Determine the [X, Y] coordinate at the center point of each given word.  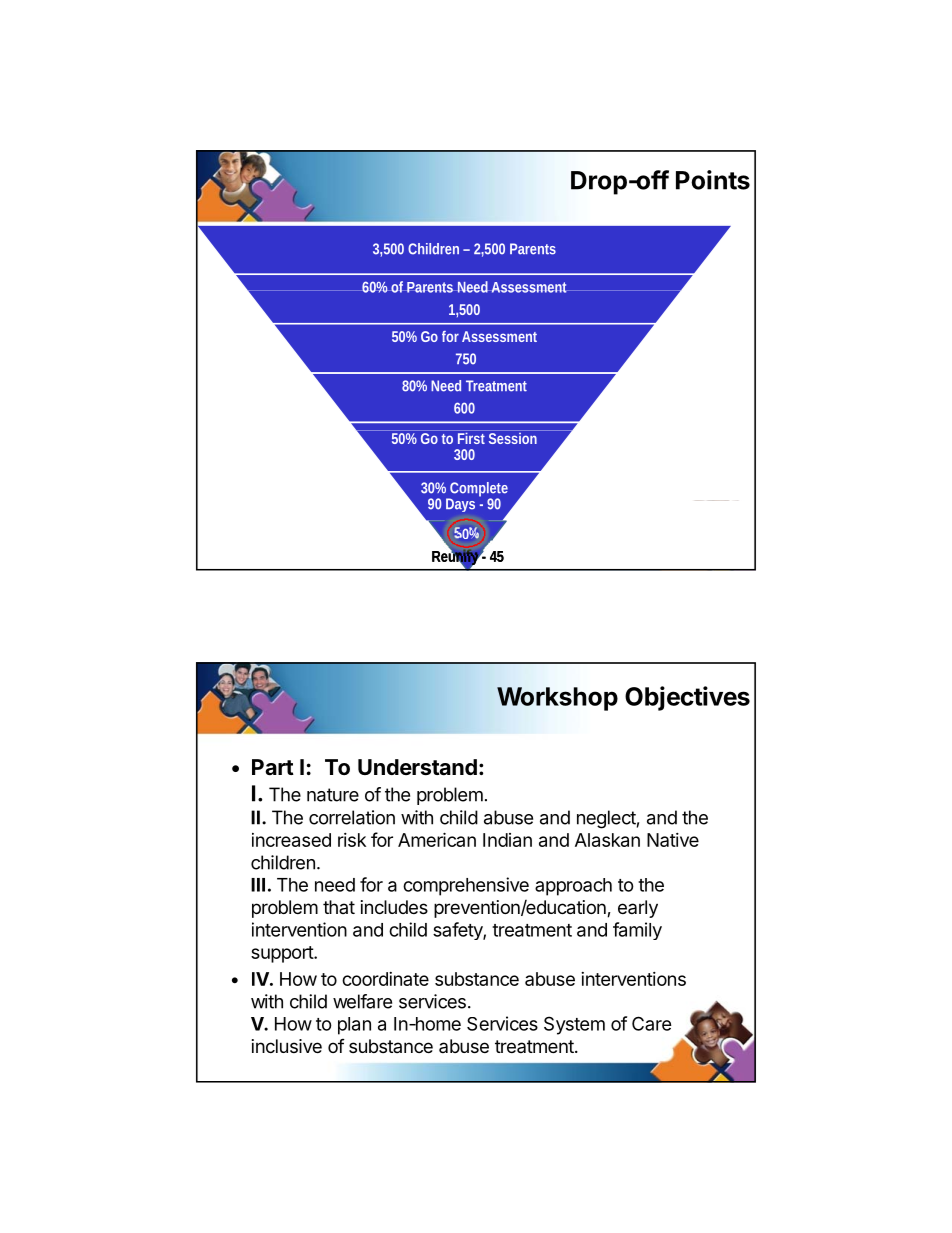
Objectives [687, 698]
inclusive [287, 1046]
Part [273, 767]
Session [513, 437]
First [472, 437]
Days [460, 505]
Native [673, 840]
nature [333, 795]
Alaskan [607, 840]
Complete [478, 490]
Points [713, 180]
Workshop [557, 699]
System [574, 1025]
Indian [507, 840]
